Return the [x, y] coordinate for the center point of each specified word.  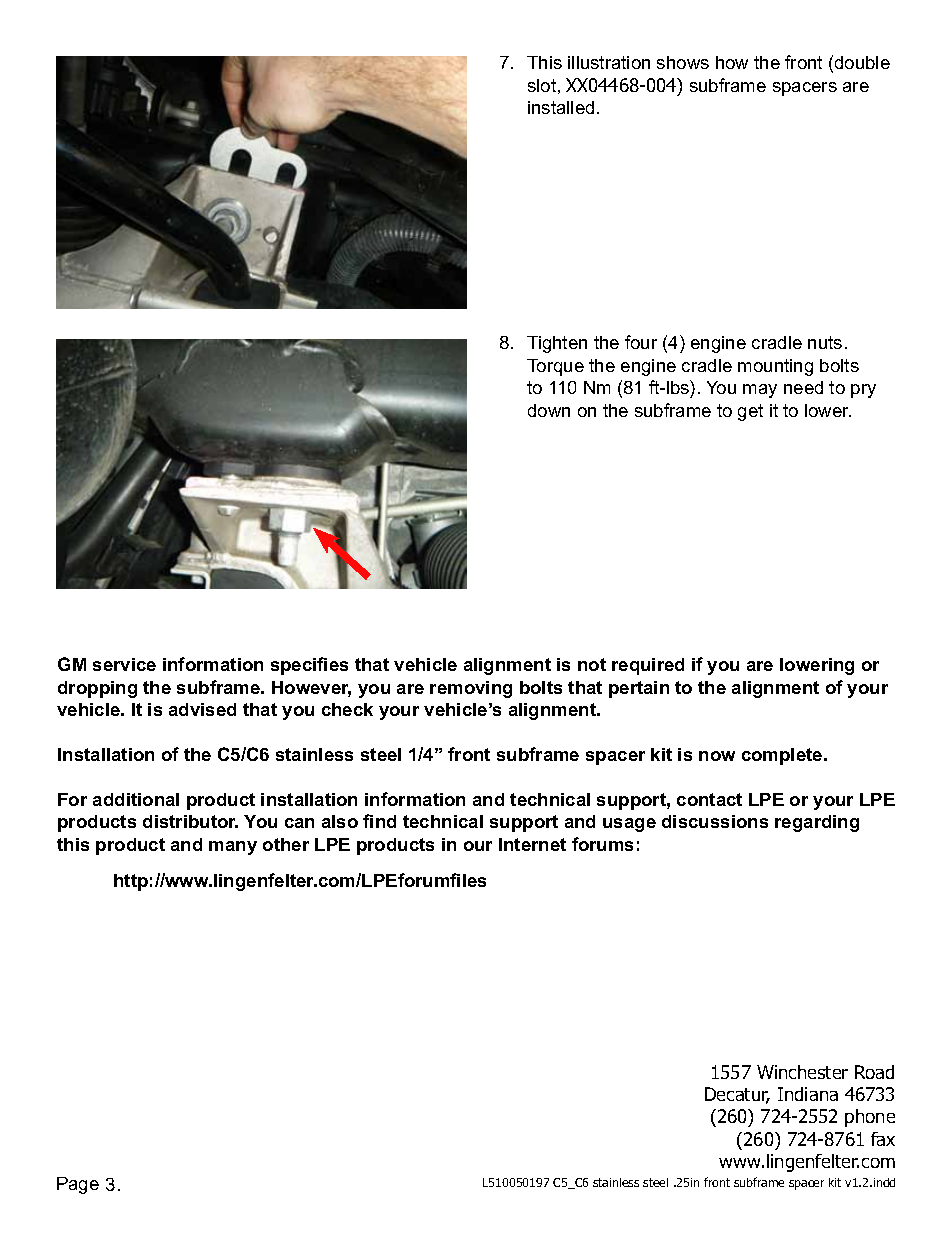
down [549, 410]
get [750, 412]
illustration [609, 62]
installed [561, 107]
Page [78, 1185]
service [124, 664]
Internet [532, 844]
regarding [817, 823]
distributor [190, 821]
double [862, 62]
